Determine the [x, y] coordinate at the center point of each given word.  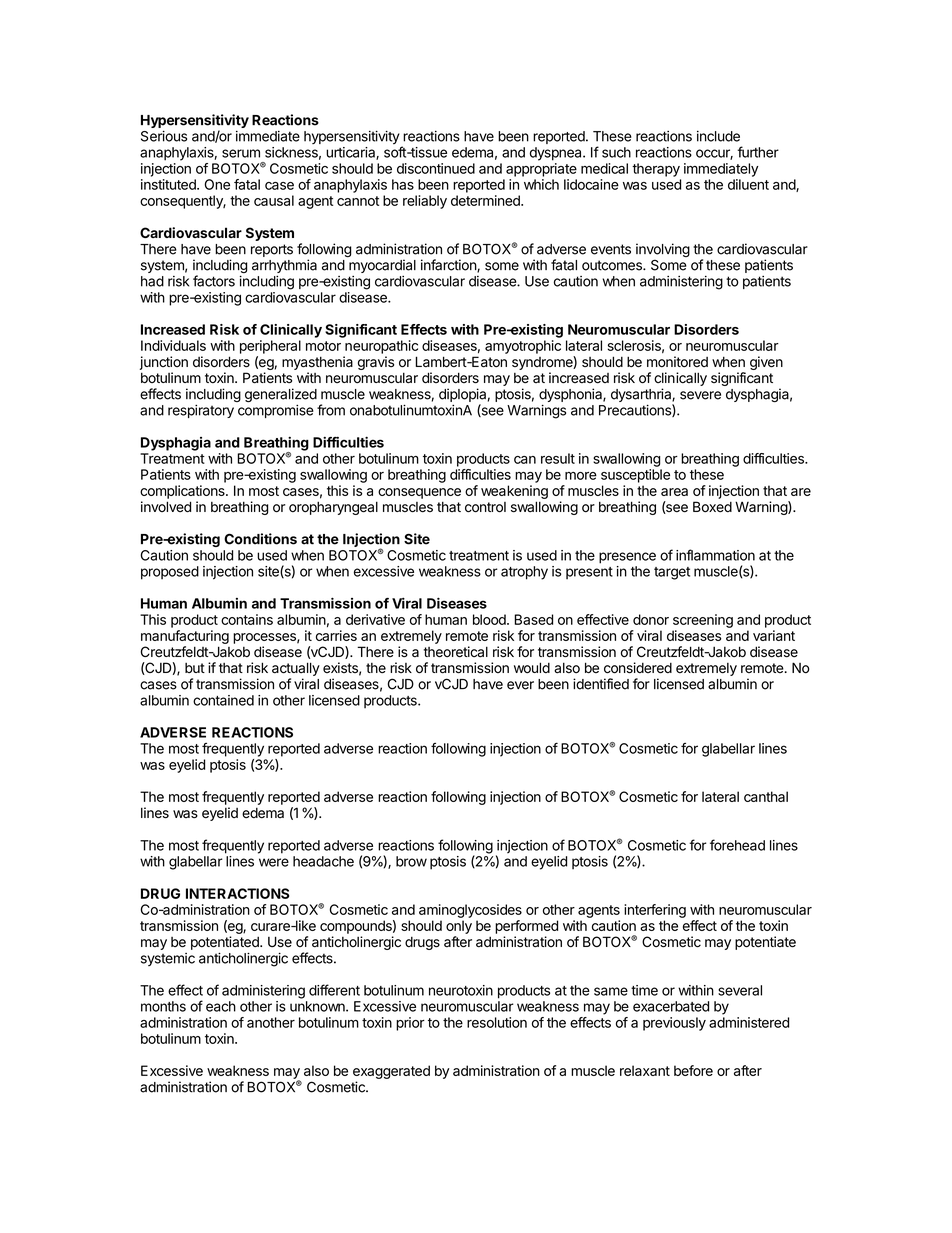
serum [241, 153]
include [718, 136]
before [693, 1070]
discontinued [436, 168]
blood [490, 619]
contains [247, 619]
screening [703, 621]
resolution [497, 1022]
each [221, 1006]
